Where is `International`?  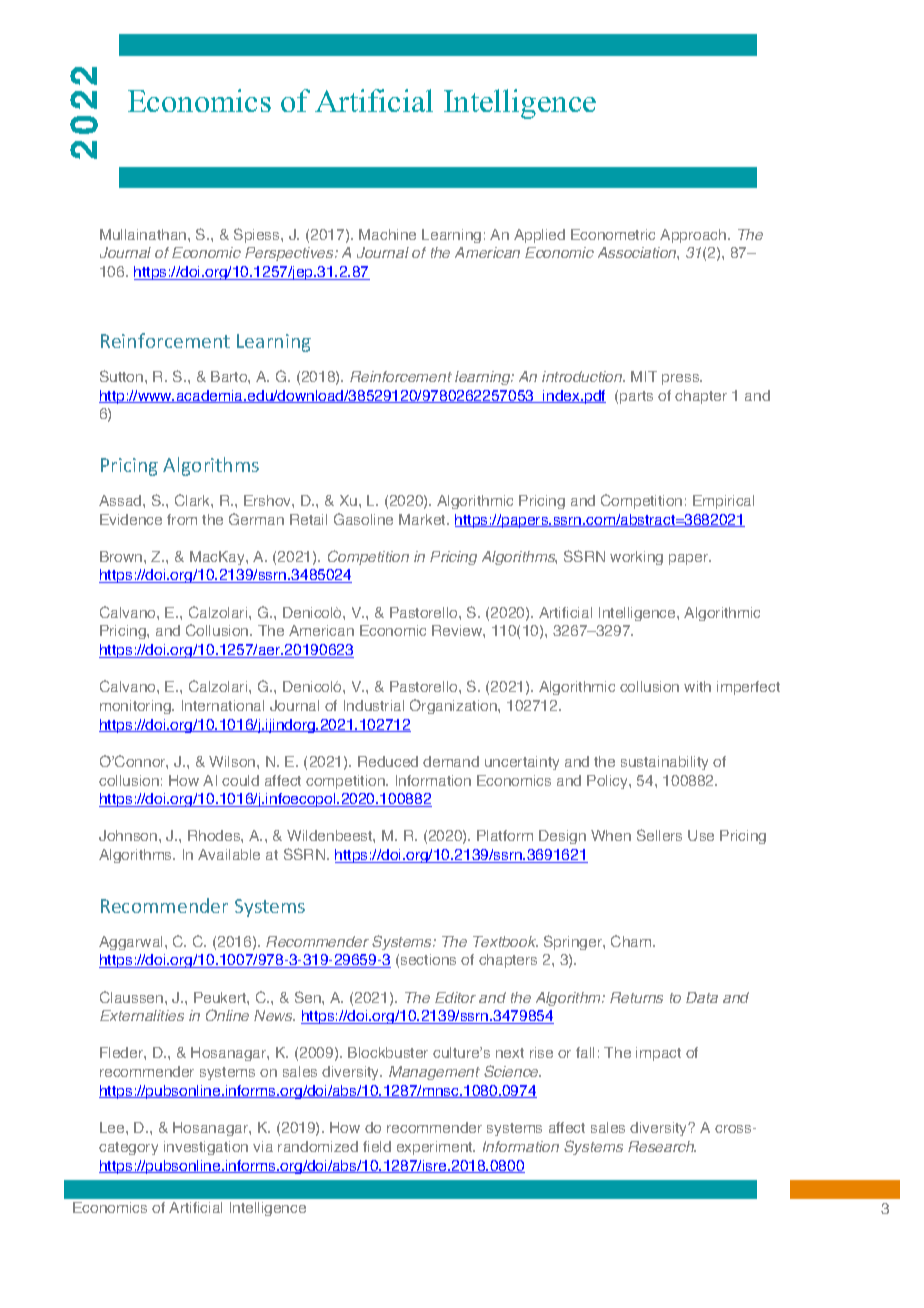 International is located at coordinates (223, 705).
